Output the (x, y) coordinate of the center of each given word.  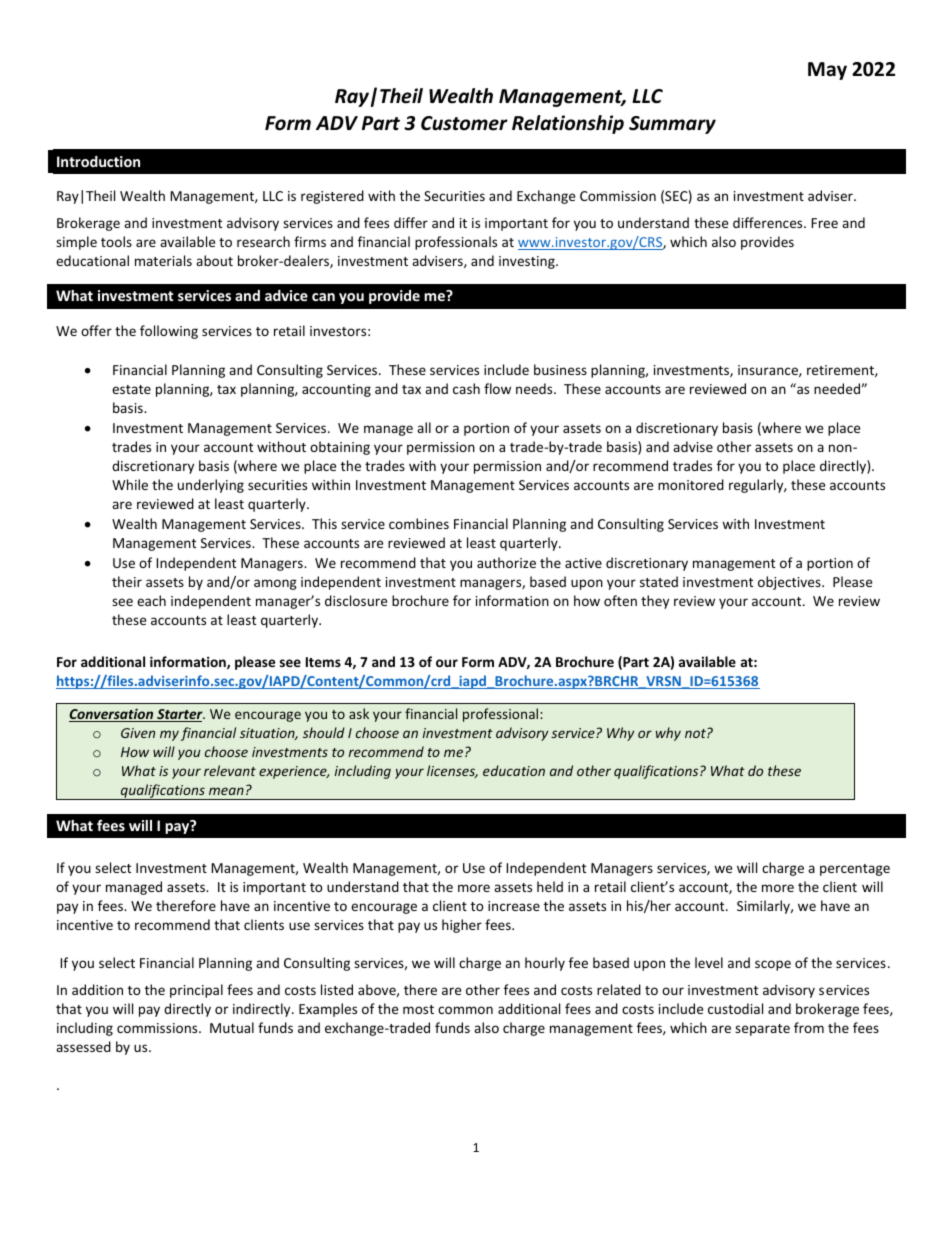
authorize (506, 562)
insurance (769, 371)
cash (466, 388)
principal (196, 991)
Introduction (98, 161)
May (827, 71)
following (169, 332)
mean (226, 791)
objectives (790, 583)
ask (359, 713)
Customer (464, 123)
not (696, 733)
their (127, 581)
